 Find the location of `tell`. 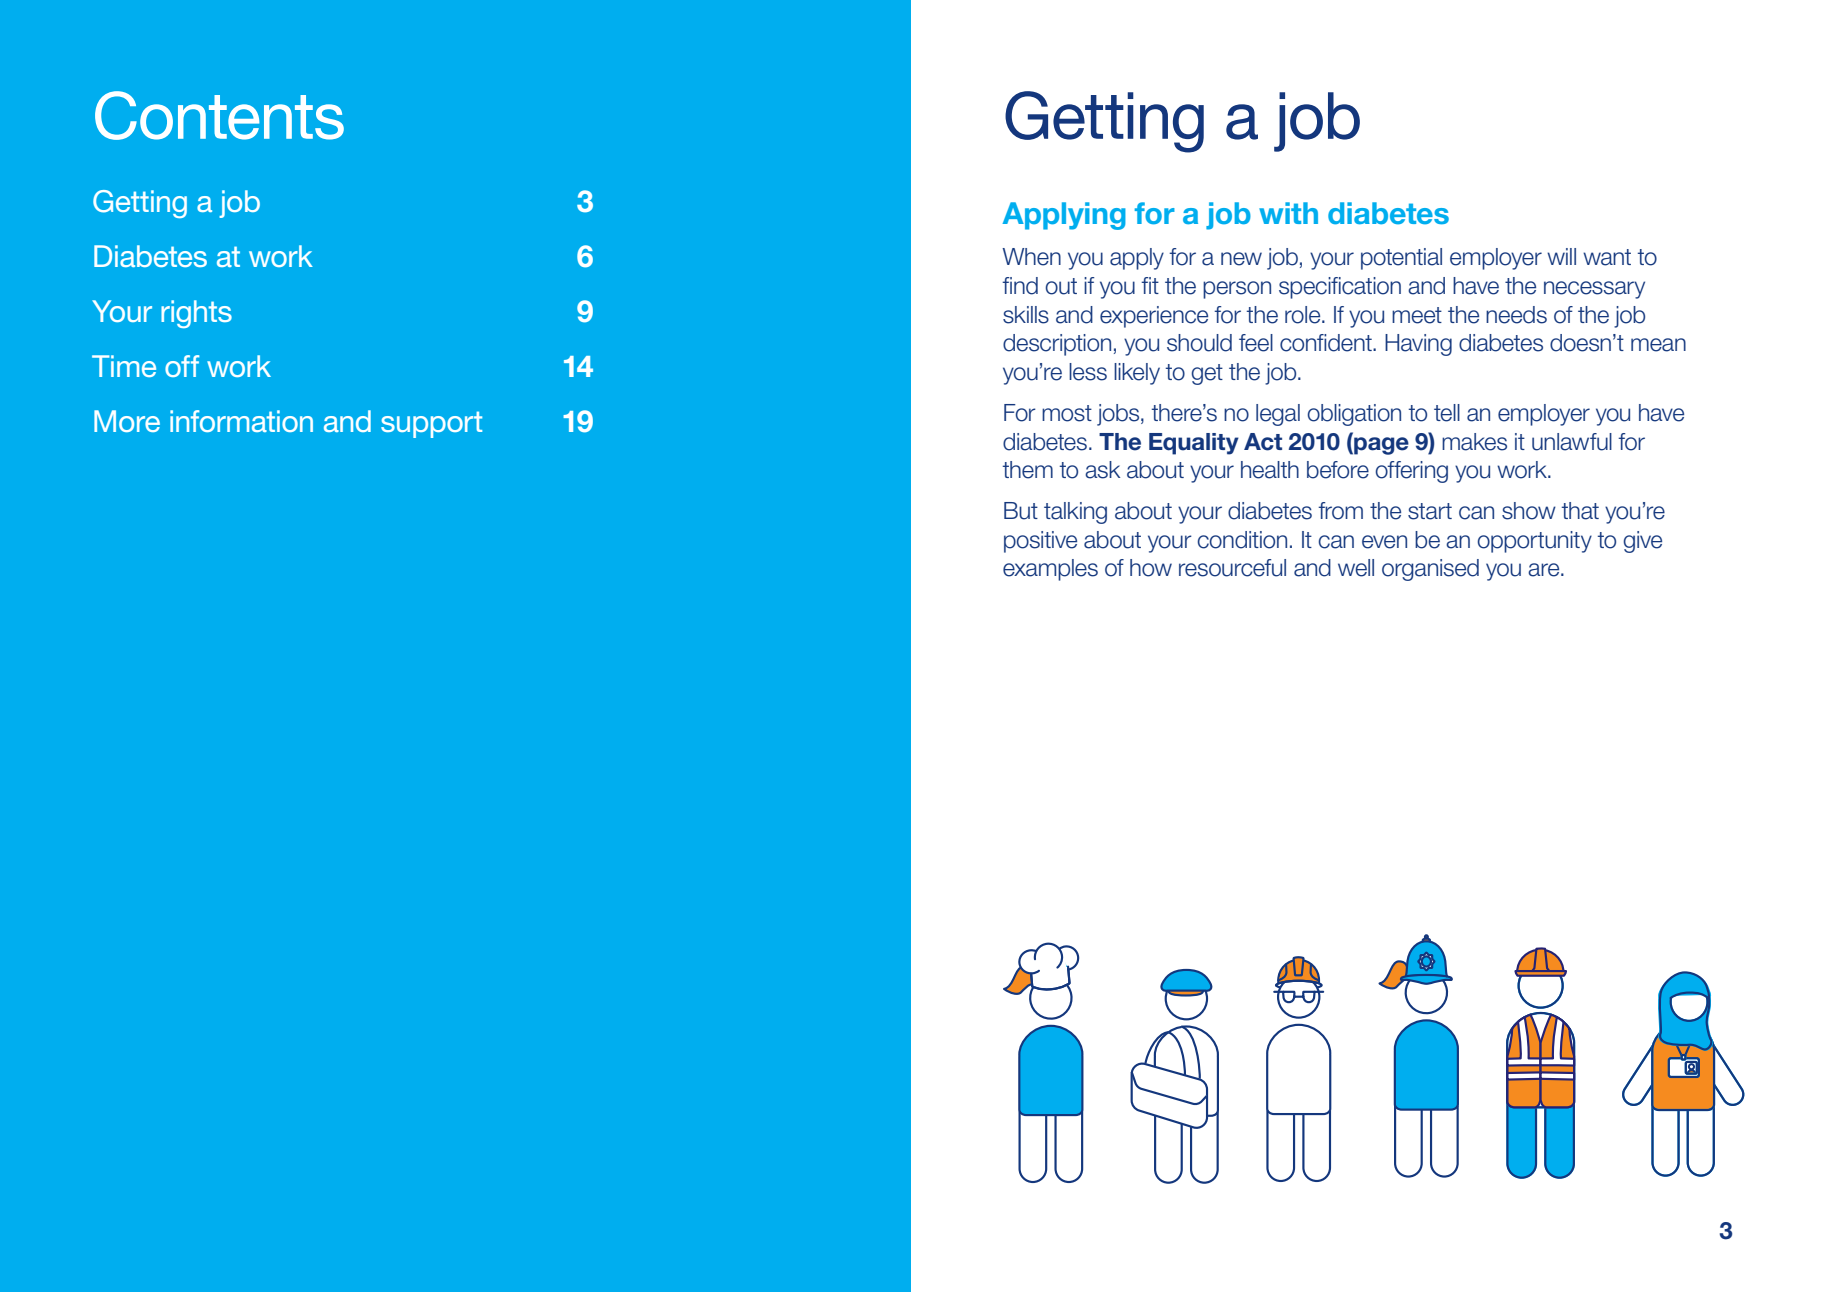

tell is located at coordinates (1447, 413).
